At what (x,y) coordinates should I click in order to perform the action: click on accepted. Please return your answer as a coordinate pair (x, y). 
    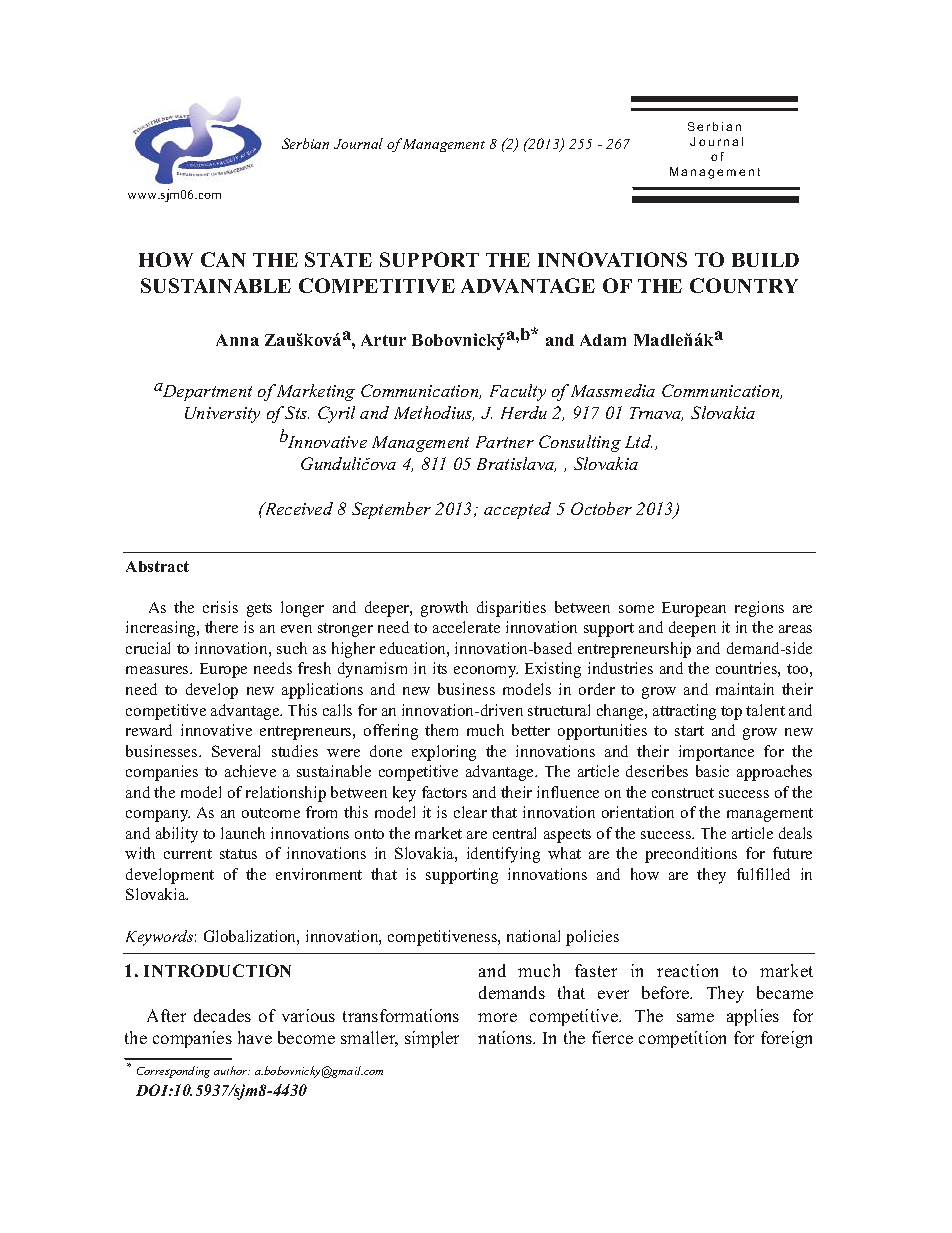
    Looking at the image, I should click on (517, 510).
